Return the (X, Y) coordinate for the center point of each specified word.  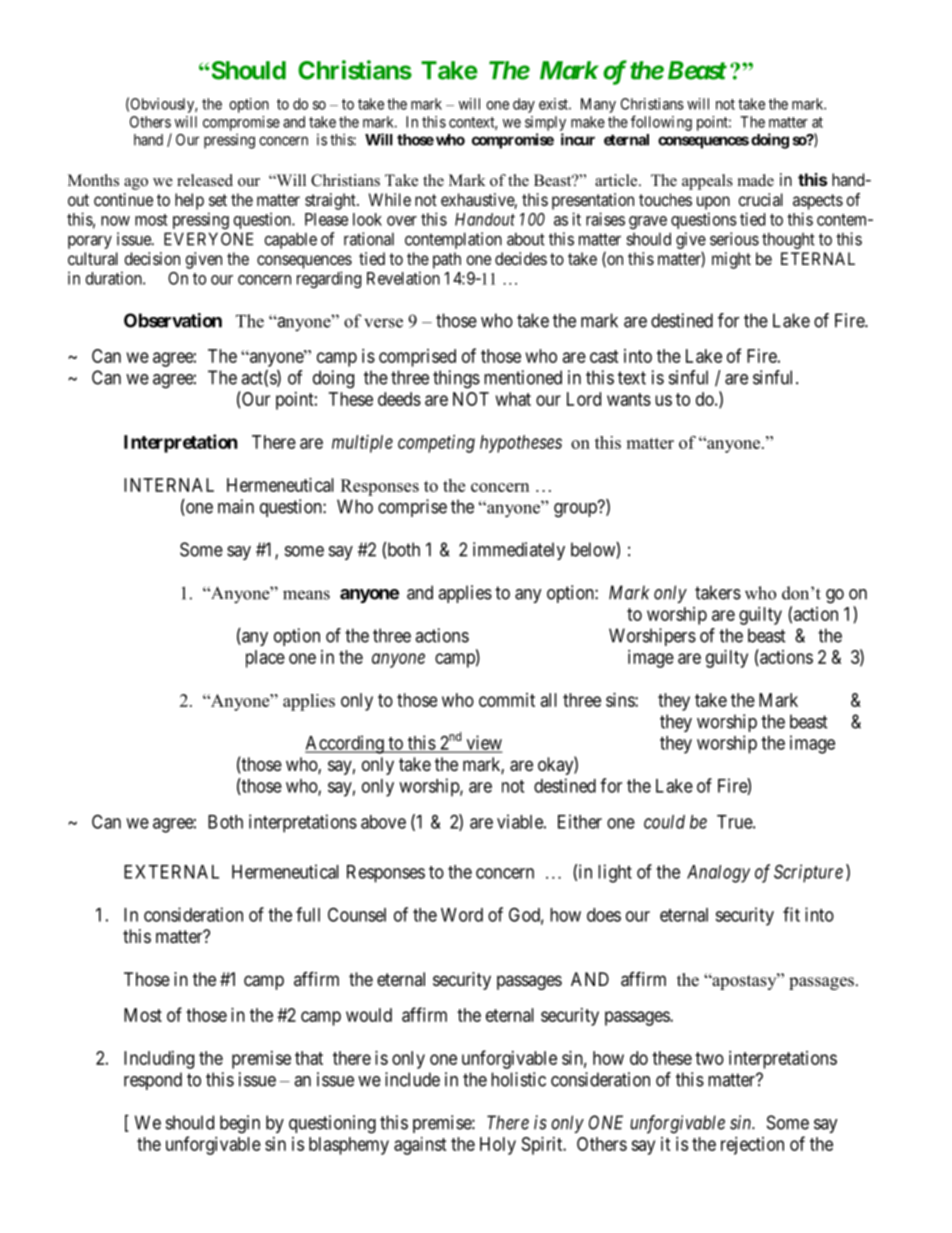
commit (507, 700)
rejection (752, 1146)
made (756, 180)
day (524, 105)
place (265, 659)
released (205, 180)
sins (621, 700)
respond (153, 1081)
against (420, 1146)
